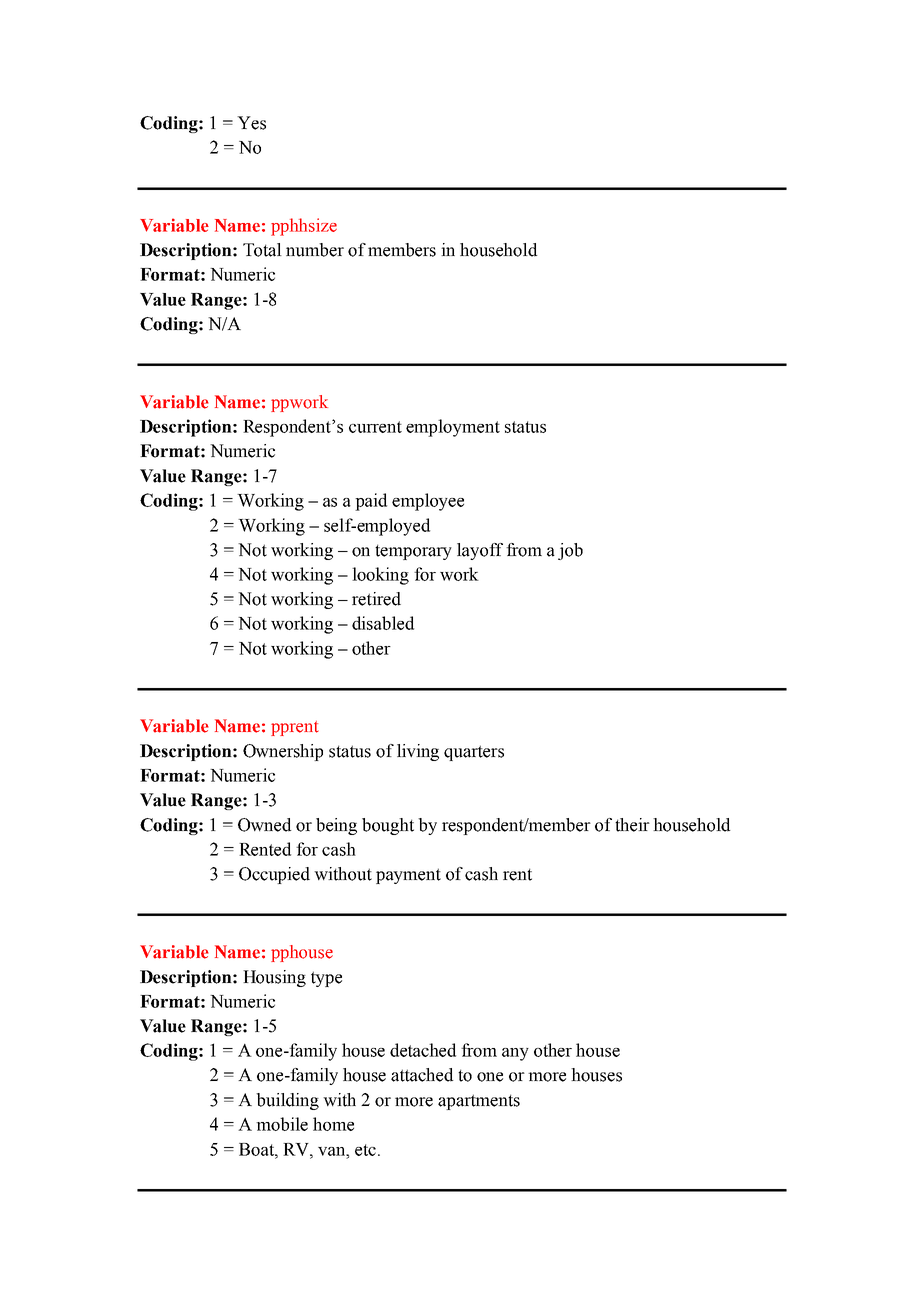  Describe the element at coordinates (418, 752) in the document. I see `living` at that location.
